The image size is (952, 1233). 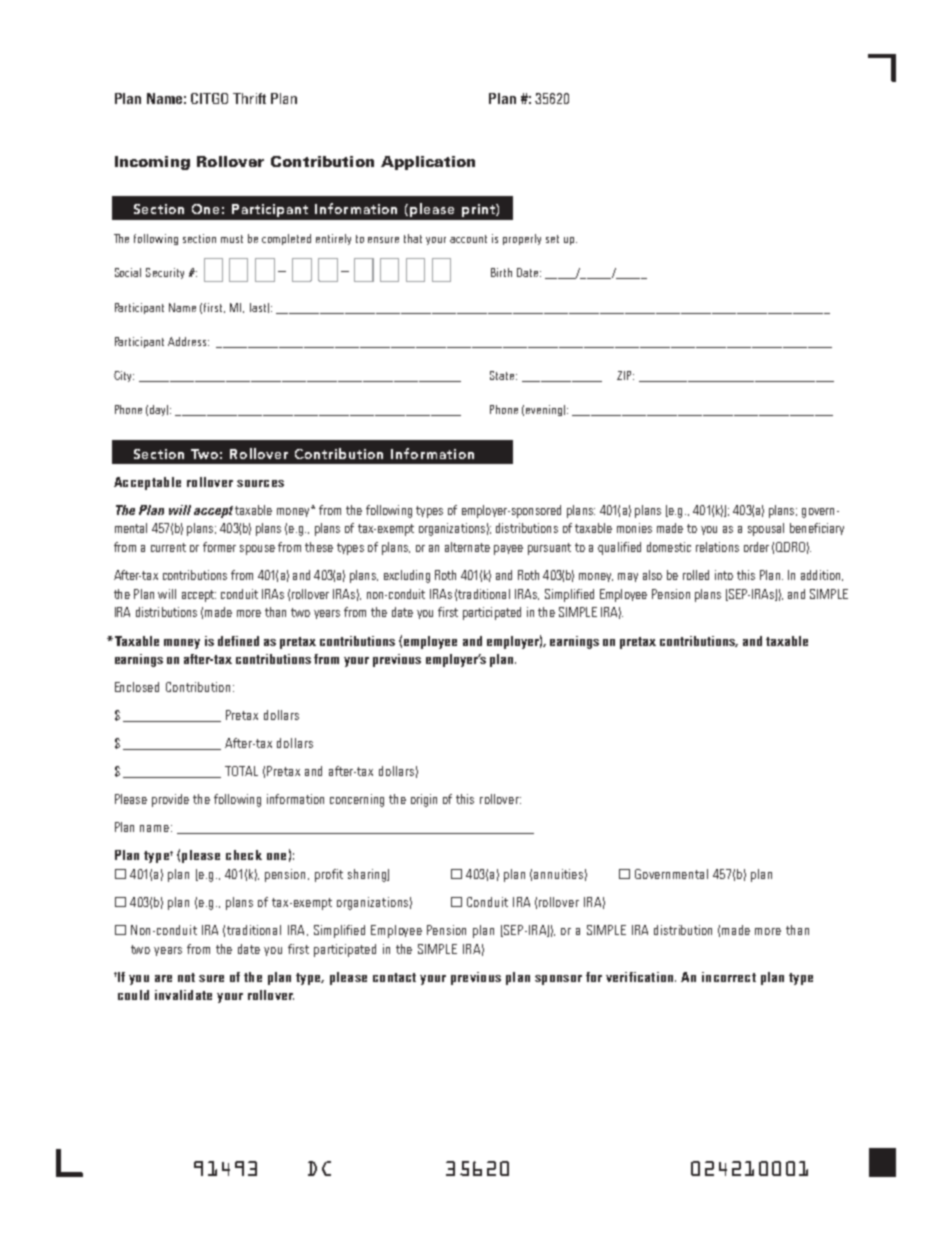 What do you see at coordinates (467, 547) in the screenshot?
I see `alternate` at bounding box center [467, 547].
